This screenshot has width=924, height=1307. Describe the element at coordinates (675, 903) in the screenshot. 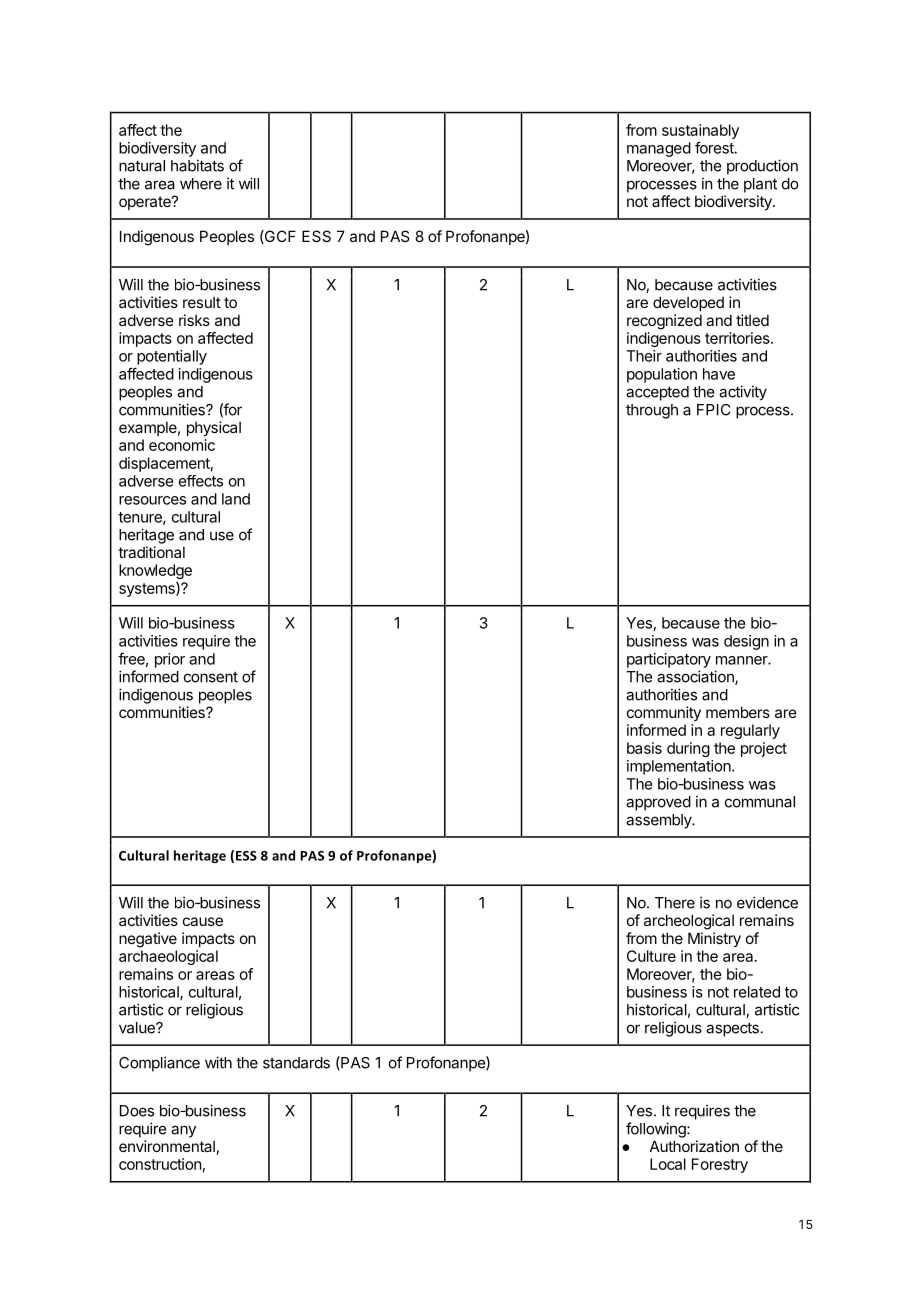

I see `There` at that location.
